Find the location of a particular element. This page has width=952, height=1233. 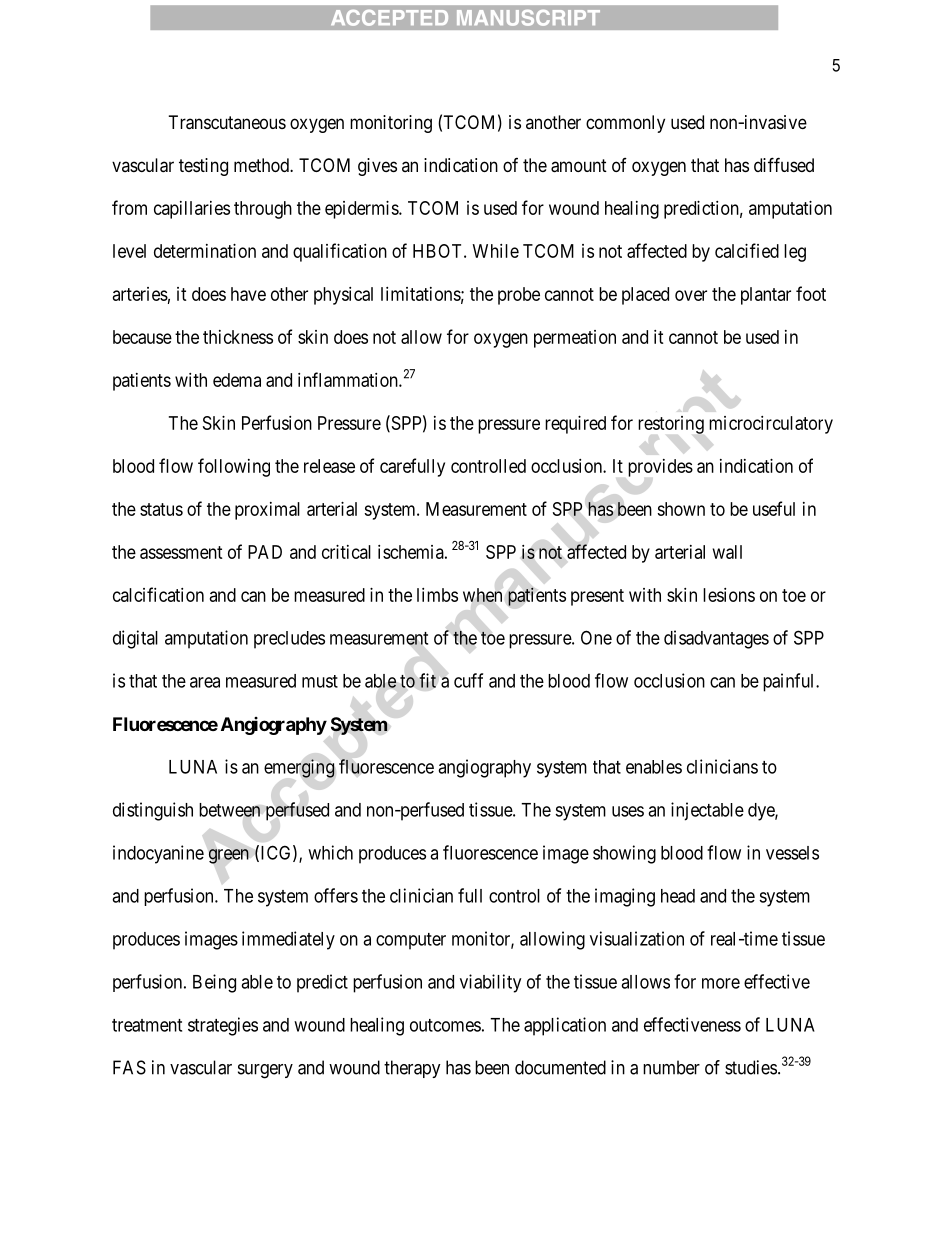

strategies is located at coordinates (223, 1026).
